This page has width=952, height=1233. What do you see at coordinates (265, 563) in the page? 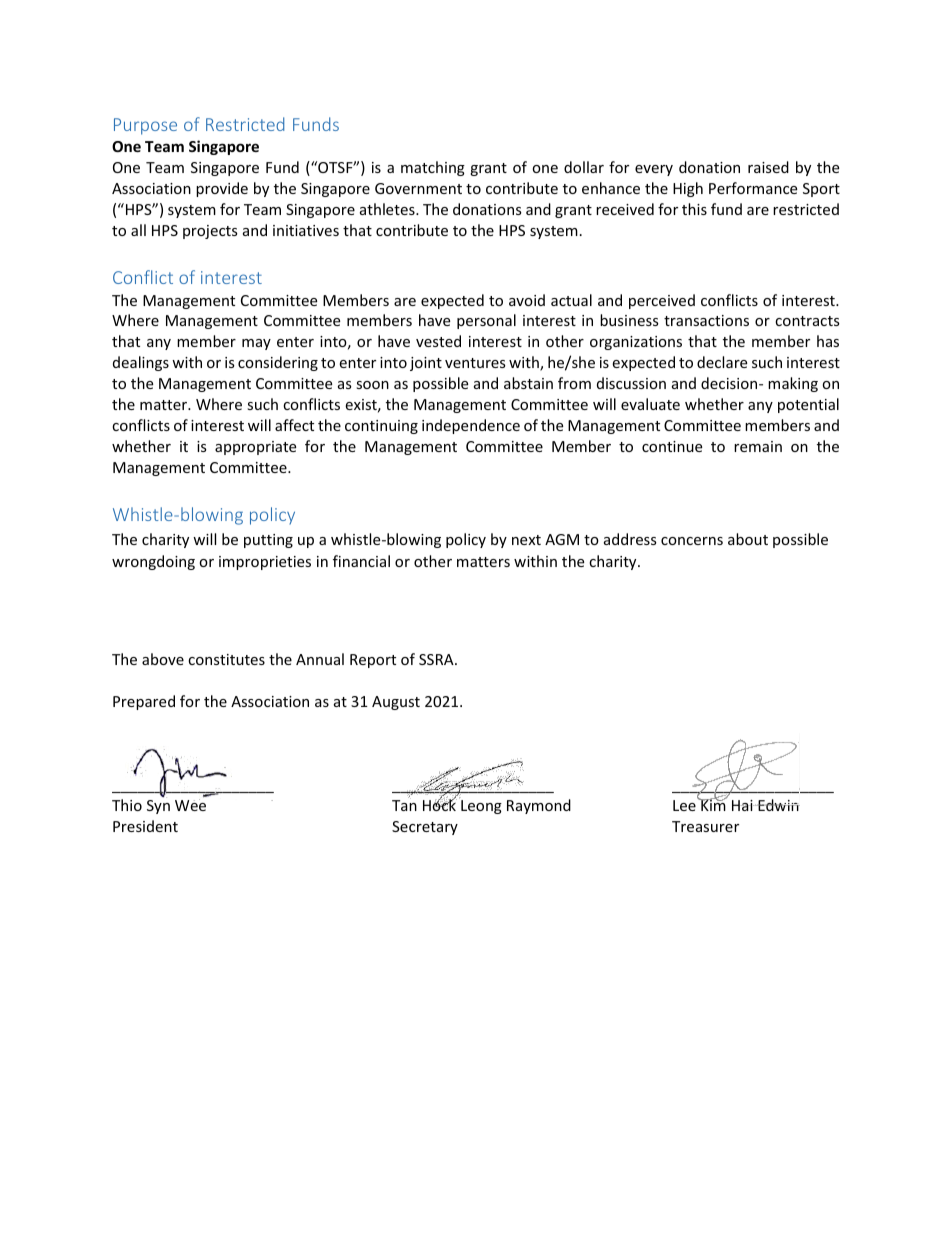
I see `improprieties` at bounding box center [265, 563].
